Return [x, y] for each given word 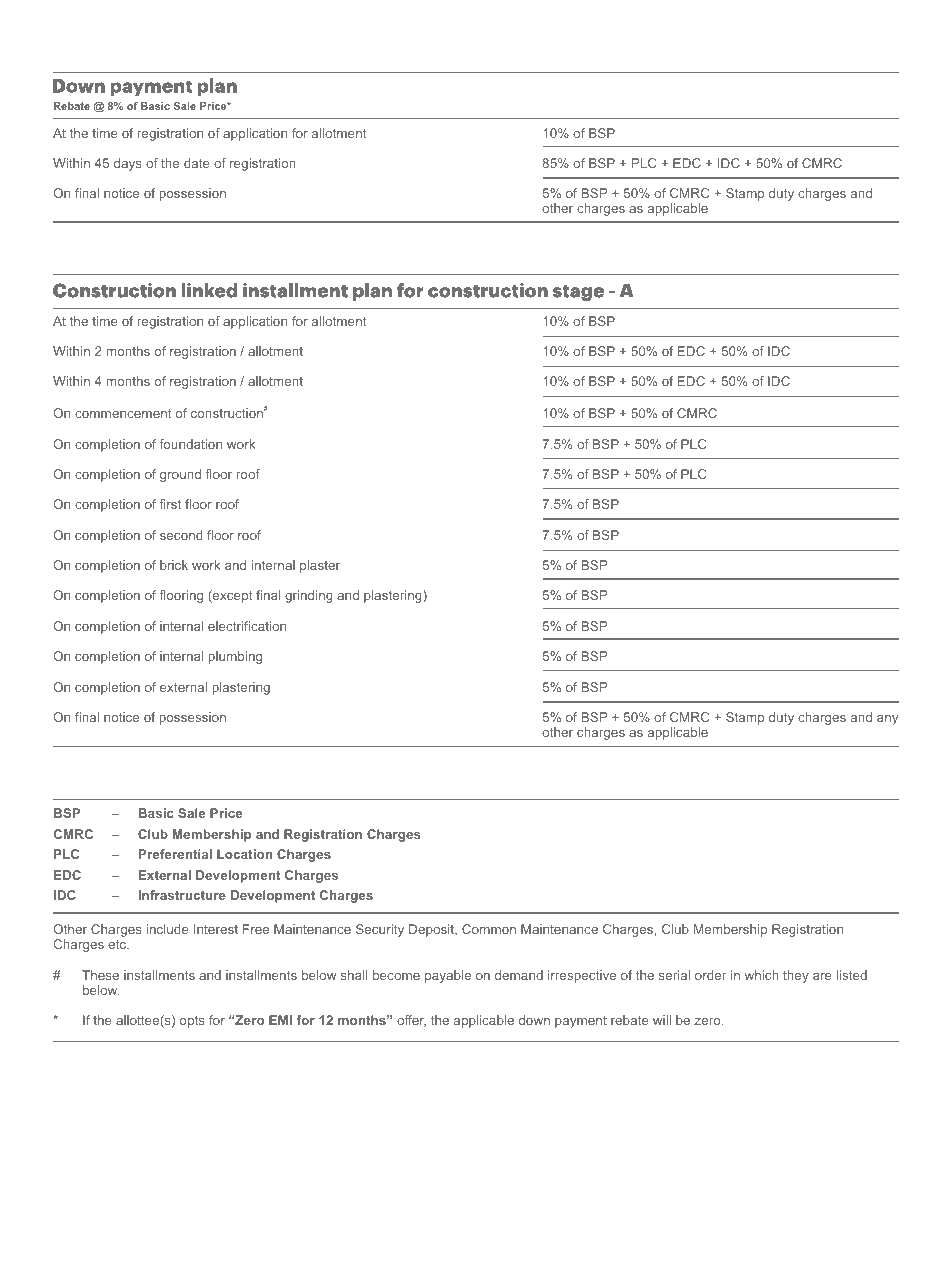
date [197, 163]
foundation [190, 444]
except [232, 596]
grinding [309, 596]
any [887, 720]
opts [192, 1022]
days [128, 164]
